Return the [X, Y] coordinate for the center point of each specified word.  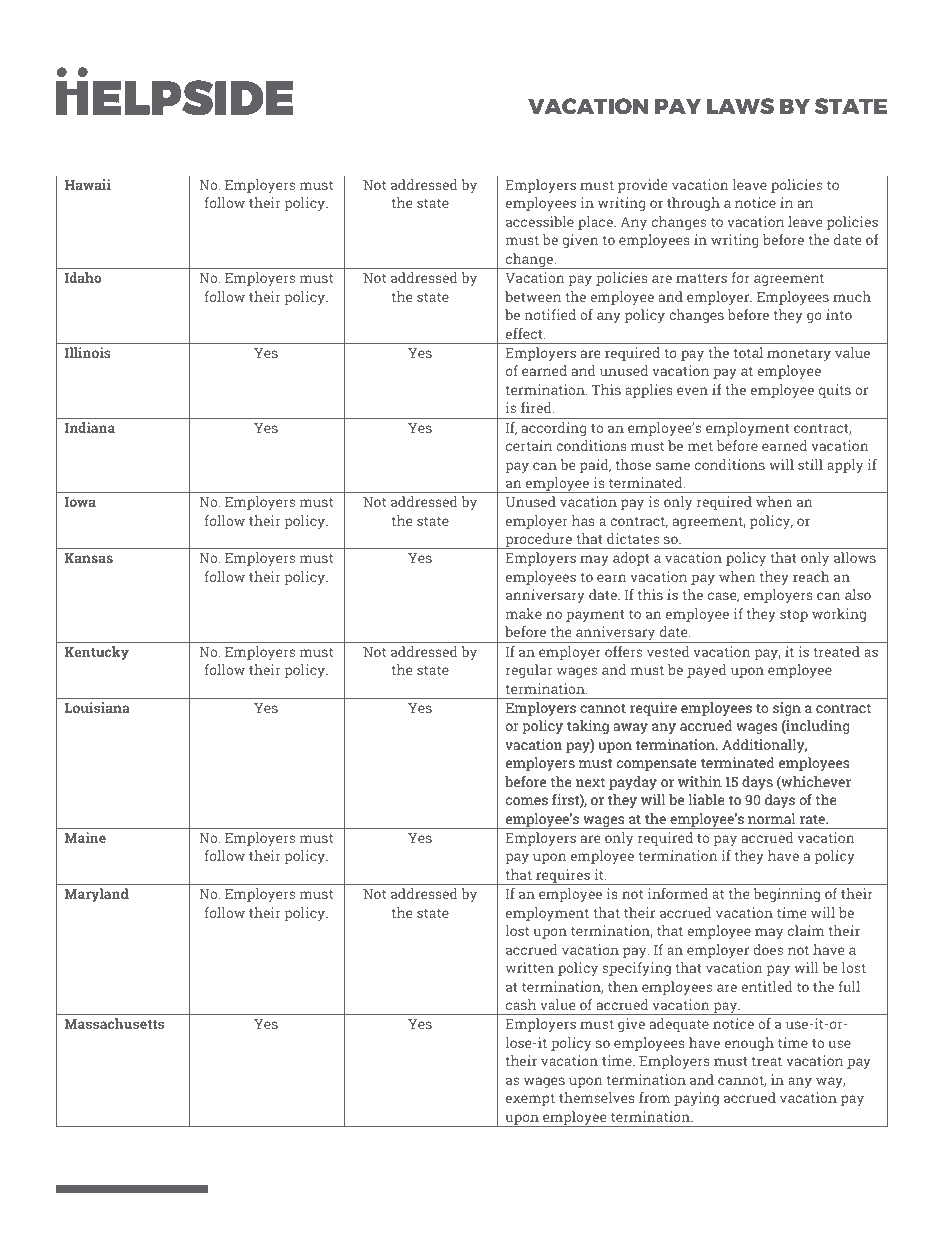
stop [794, 616]
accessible [540, 221]
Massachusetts [114, 1023]
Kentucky [96, 653]
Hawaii [87, 184]
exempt [530, 1100]
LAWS [740, 106]
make [523, 613]
